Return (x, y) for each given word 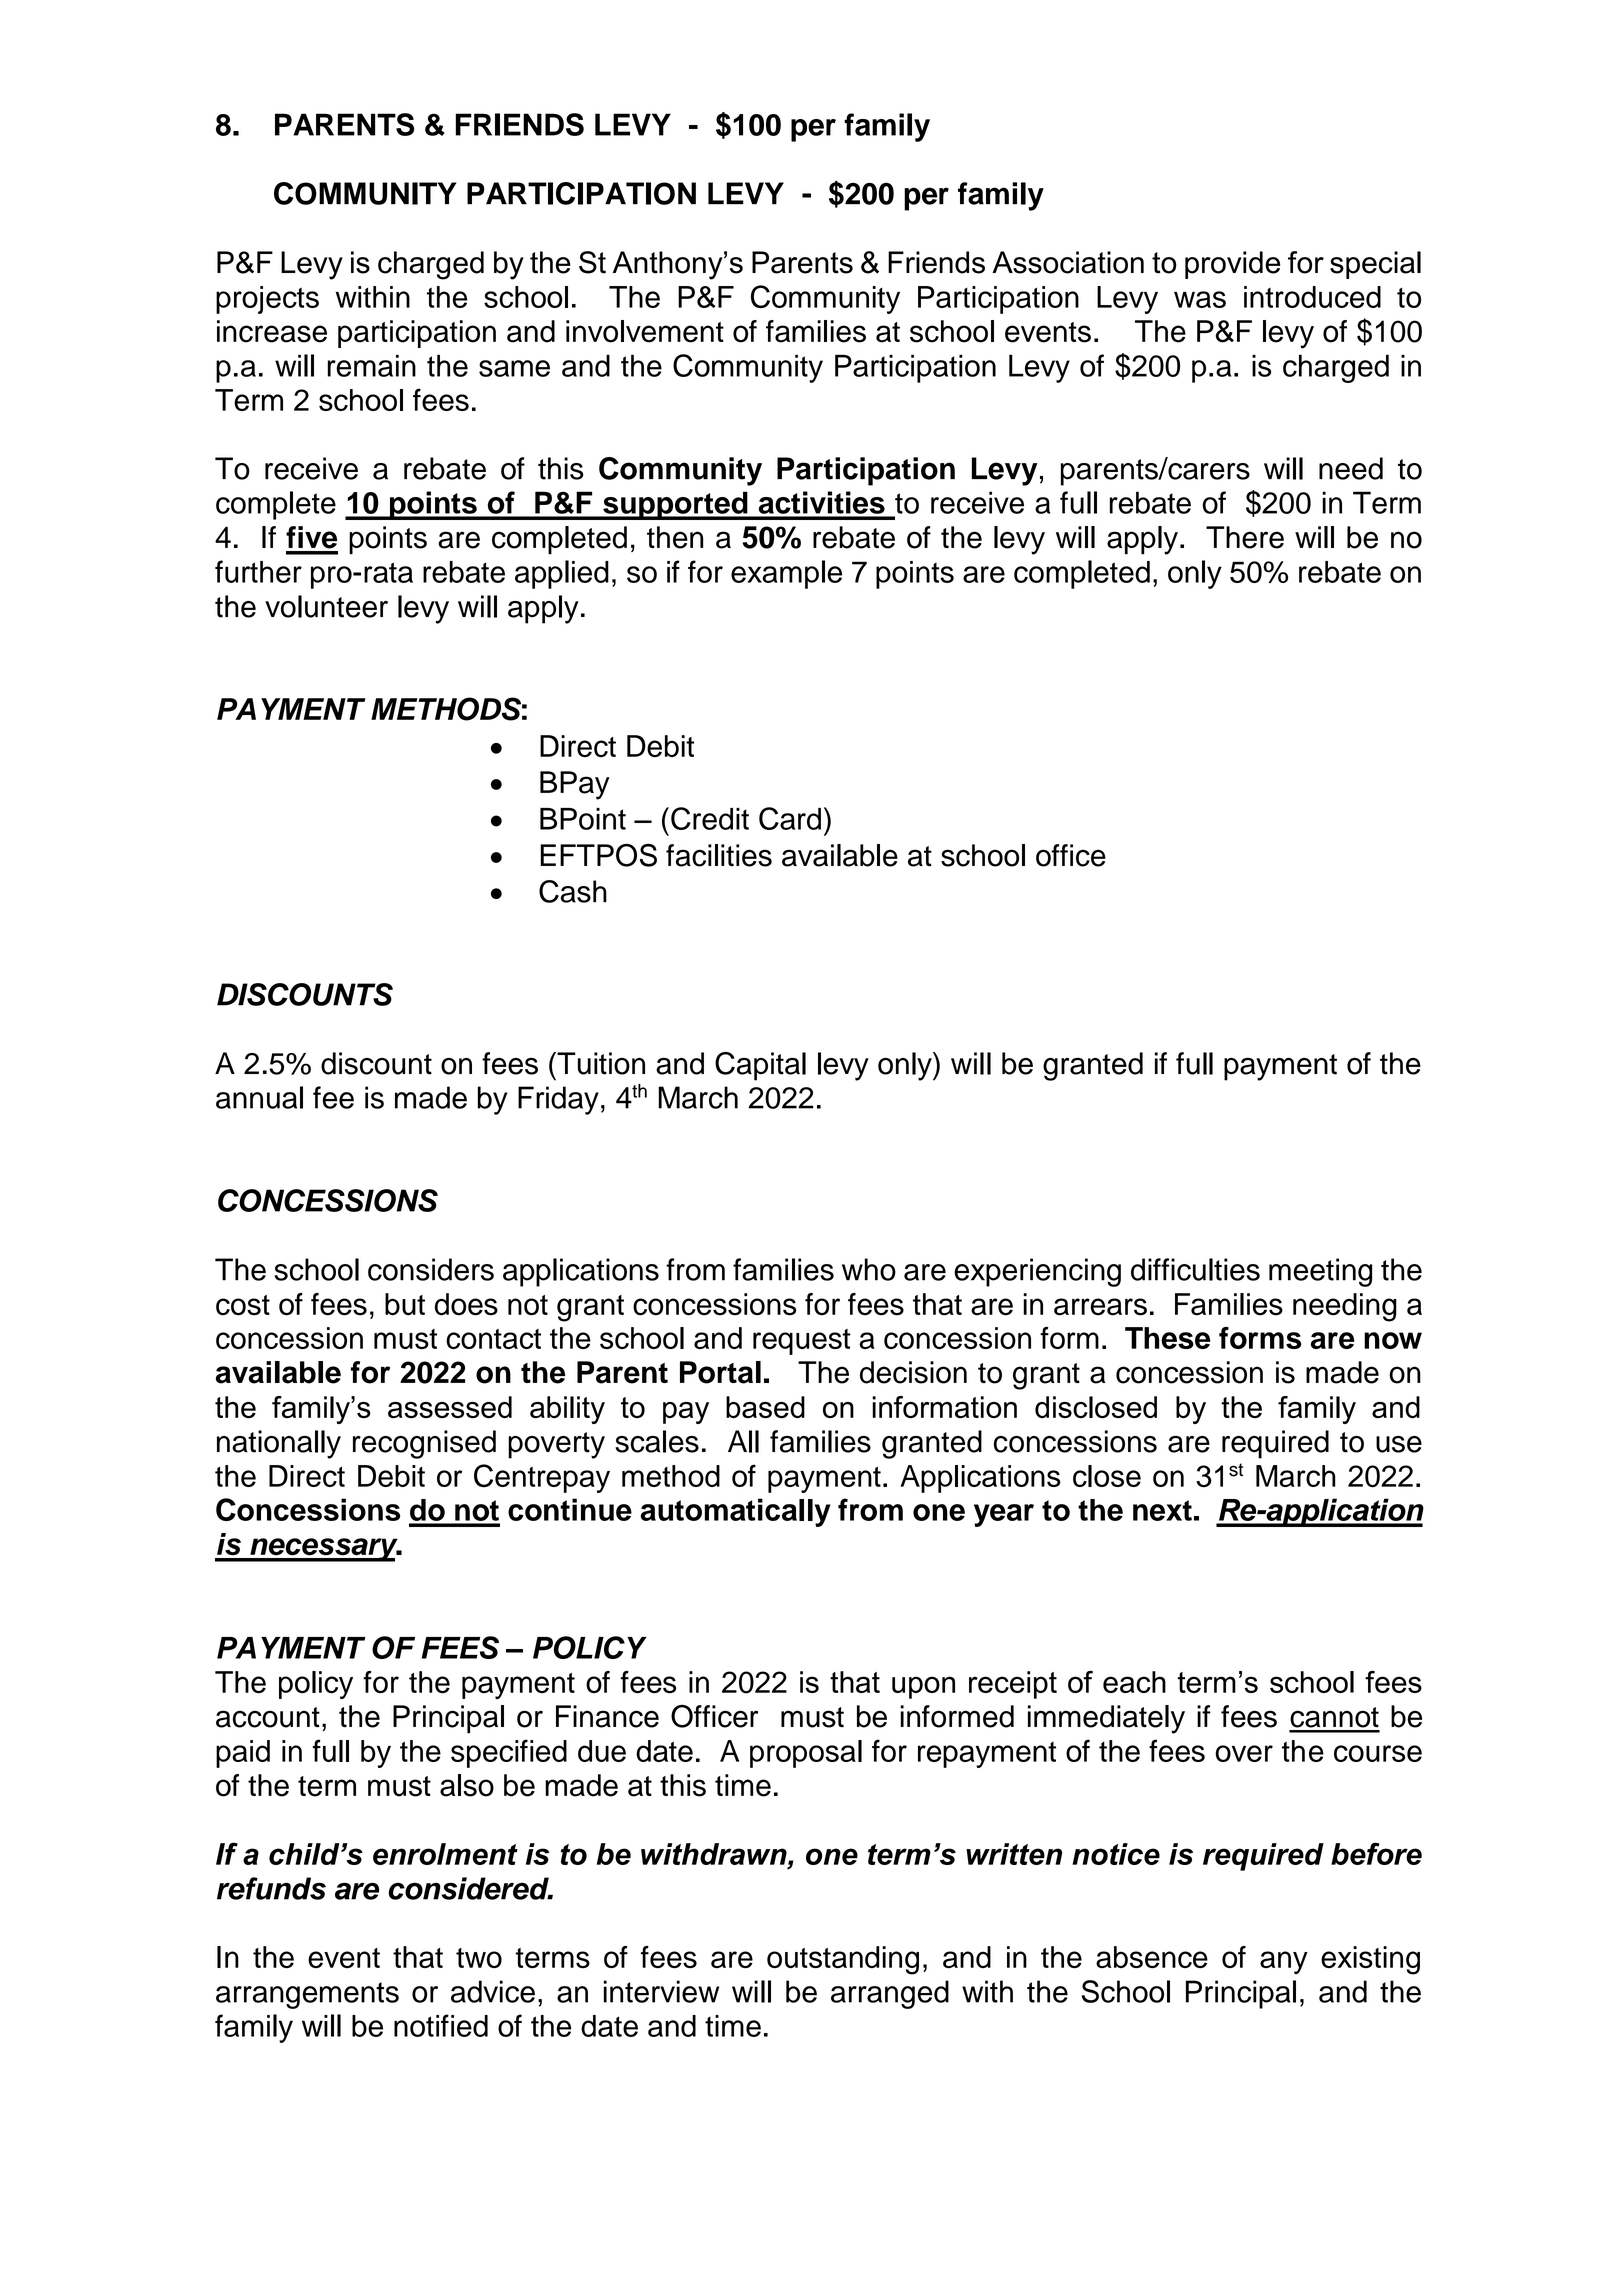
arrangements (307, 1995)
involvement (645, 331)
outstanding (843, 1960)
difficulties (1195, 1269)
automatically (736, 1512)
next (1162, 1510)
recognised (424, 1444)
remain (371, 365)
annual (259, 1097)
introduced (1312, 297)
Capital (760, 1066)
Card (790, 818)
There (1245, 537)
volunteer (326, 606)
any (1284, 1962)
